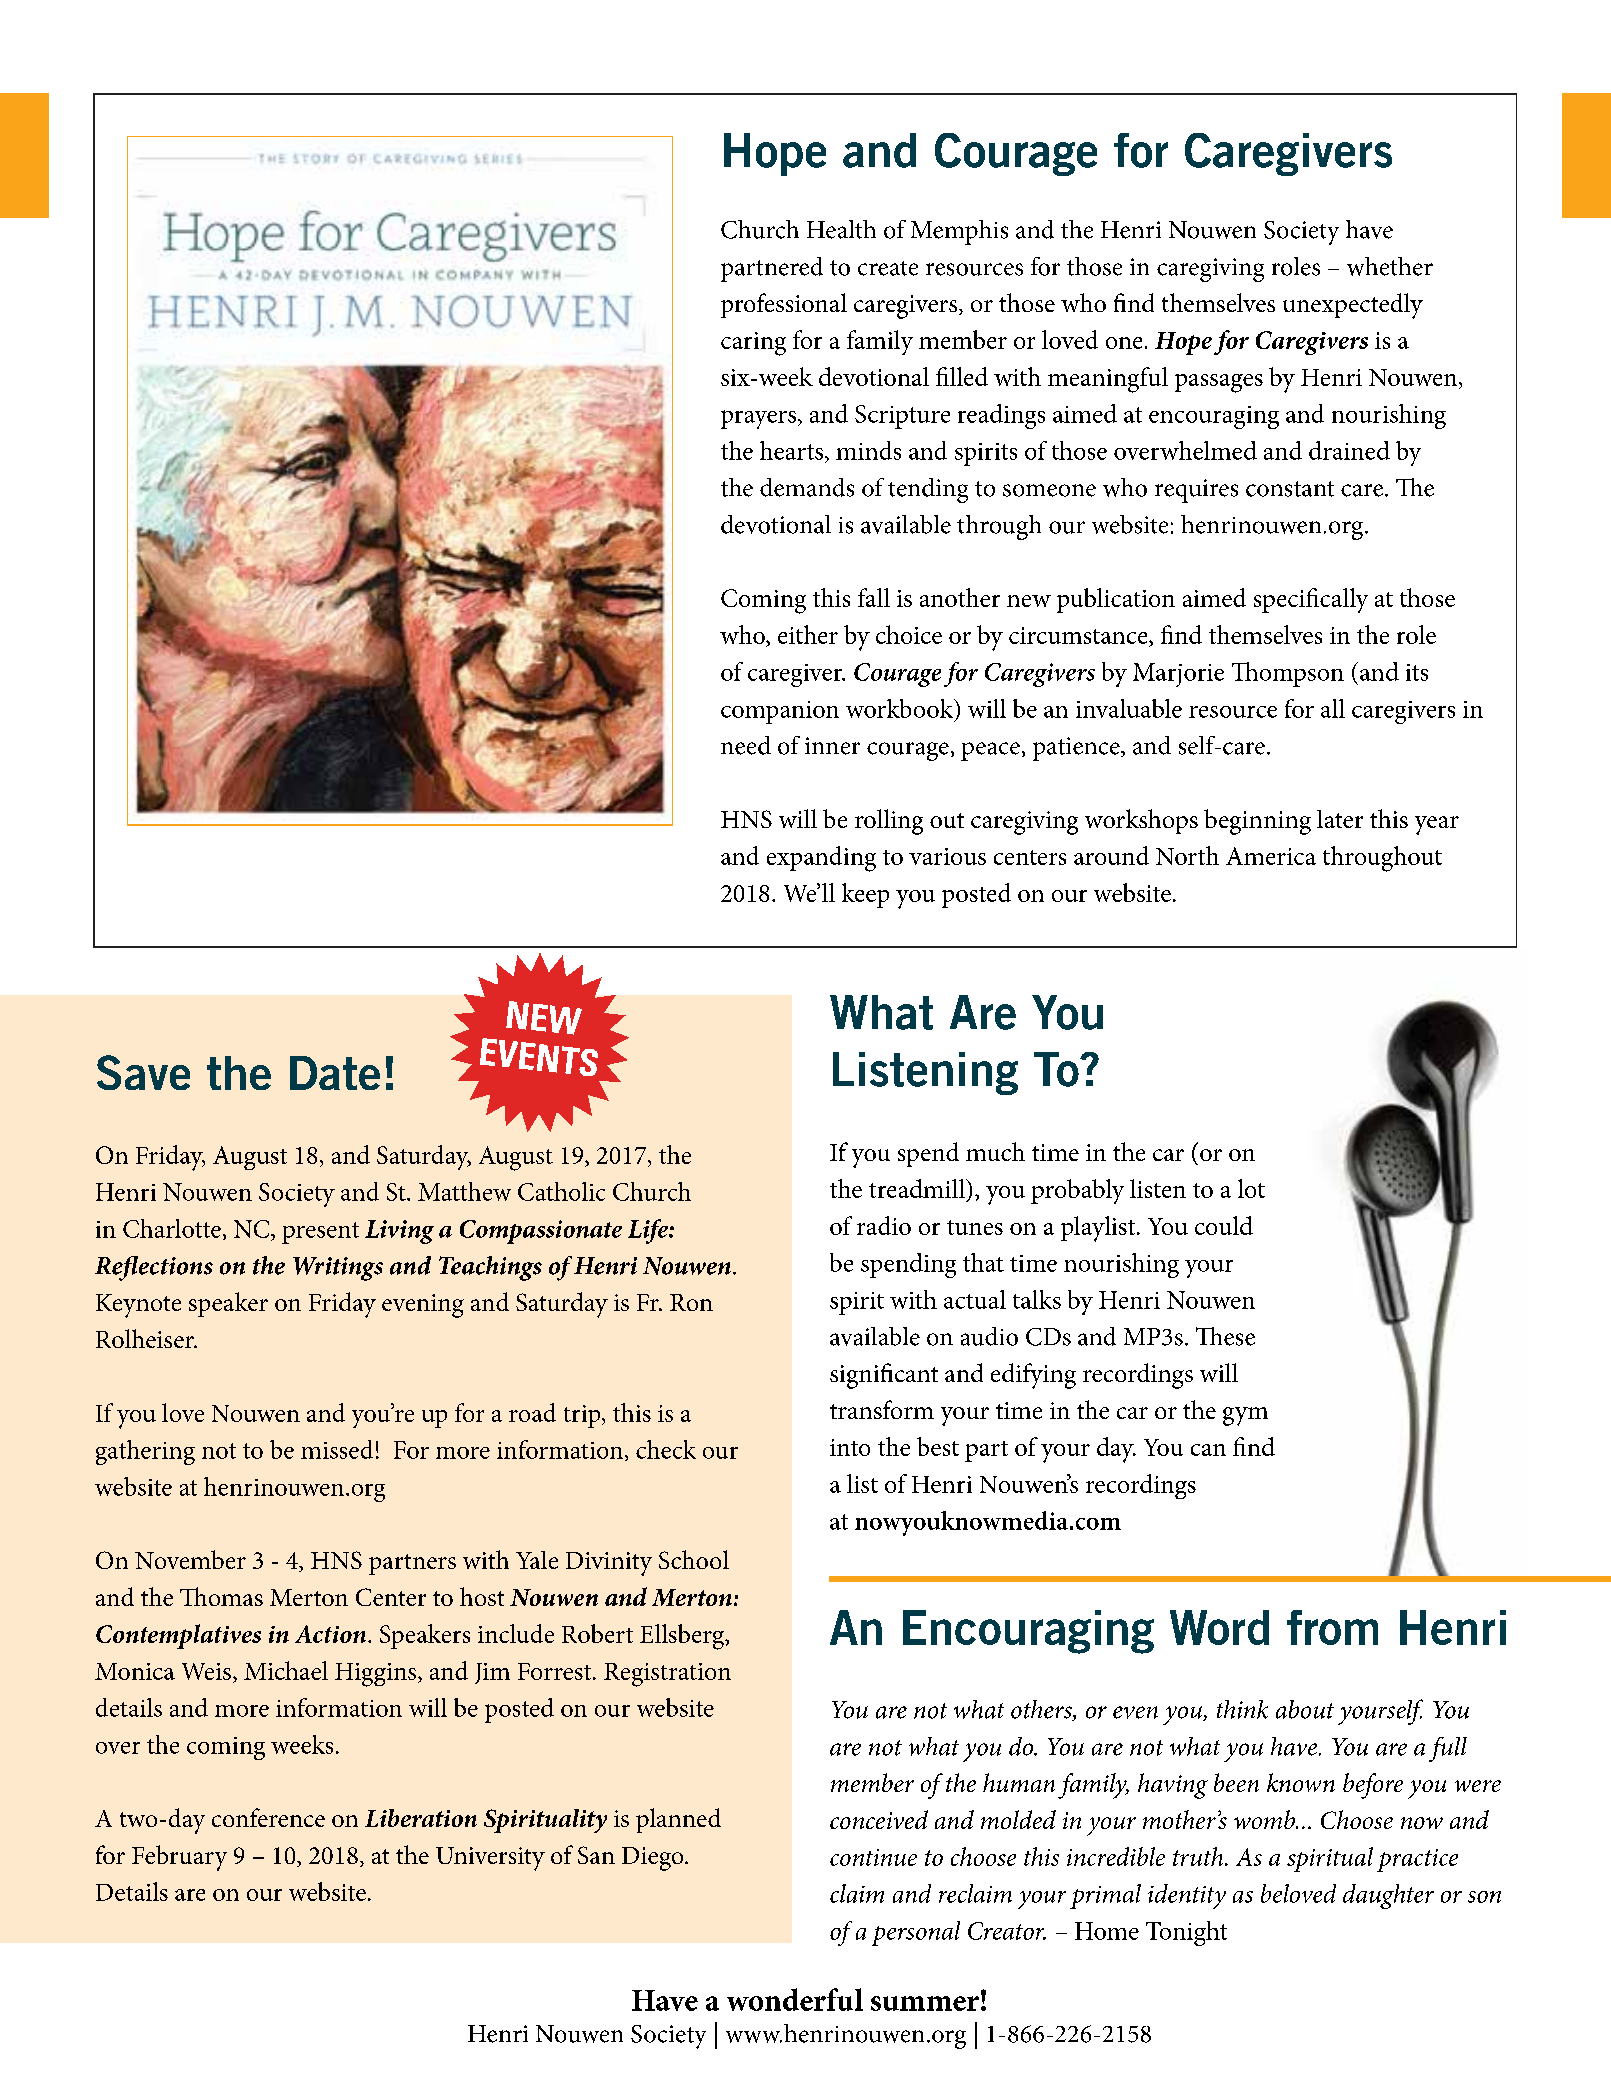 The height and width of the screenshot is (2085, 1611). What do you see at coordinates (1353, 306) in the screenshot?
I see `unexpectedly` at bounding box center [1353, 306].
